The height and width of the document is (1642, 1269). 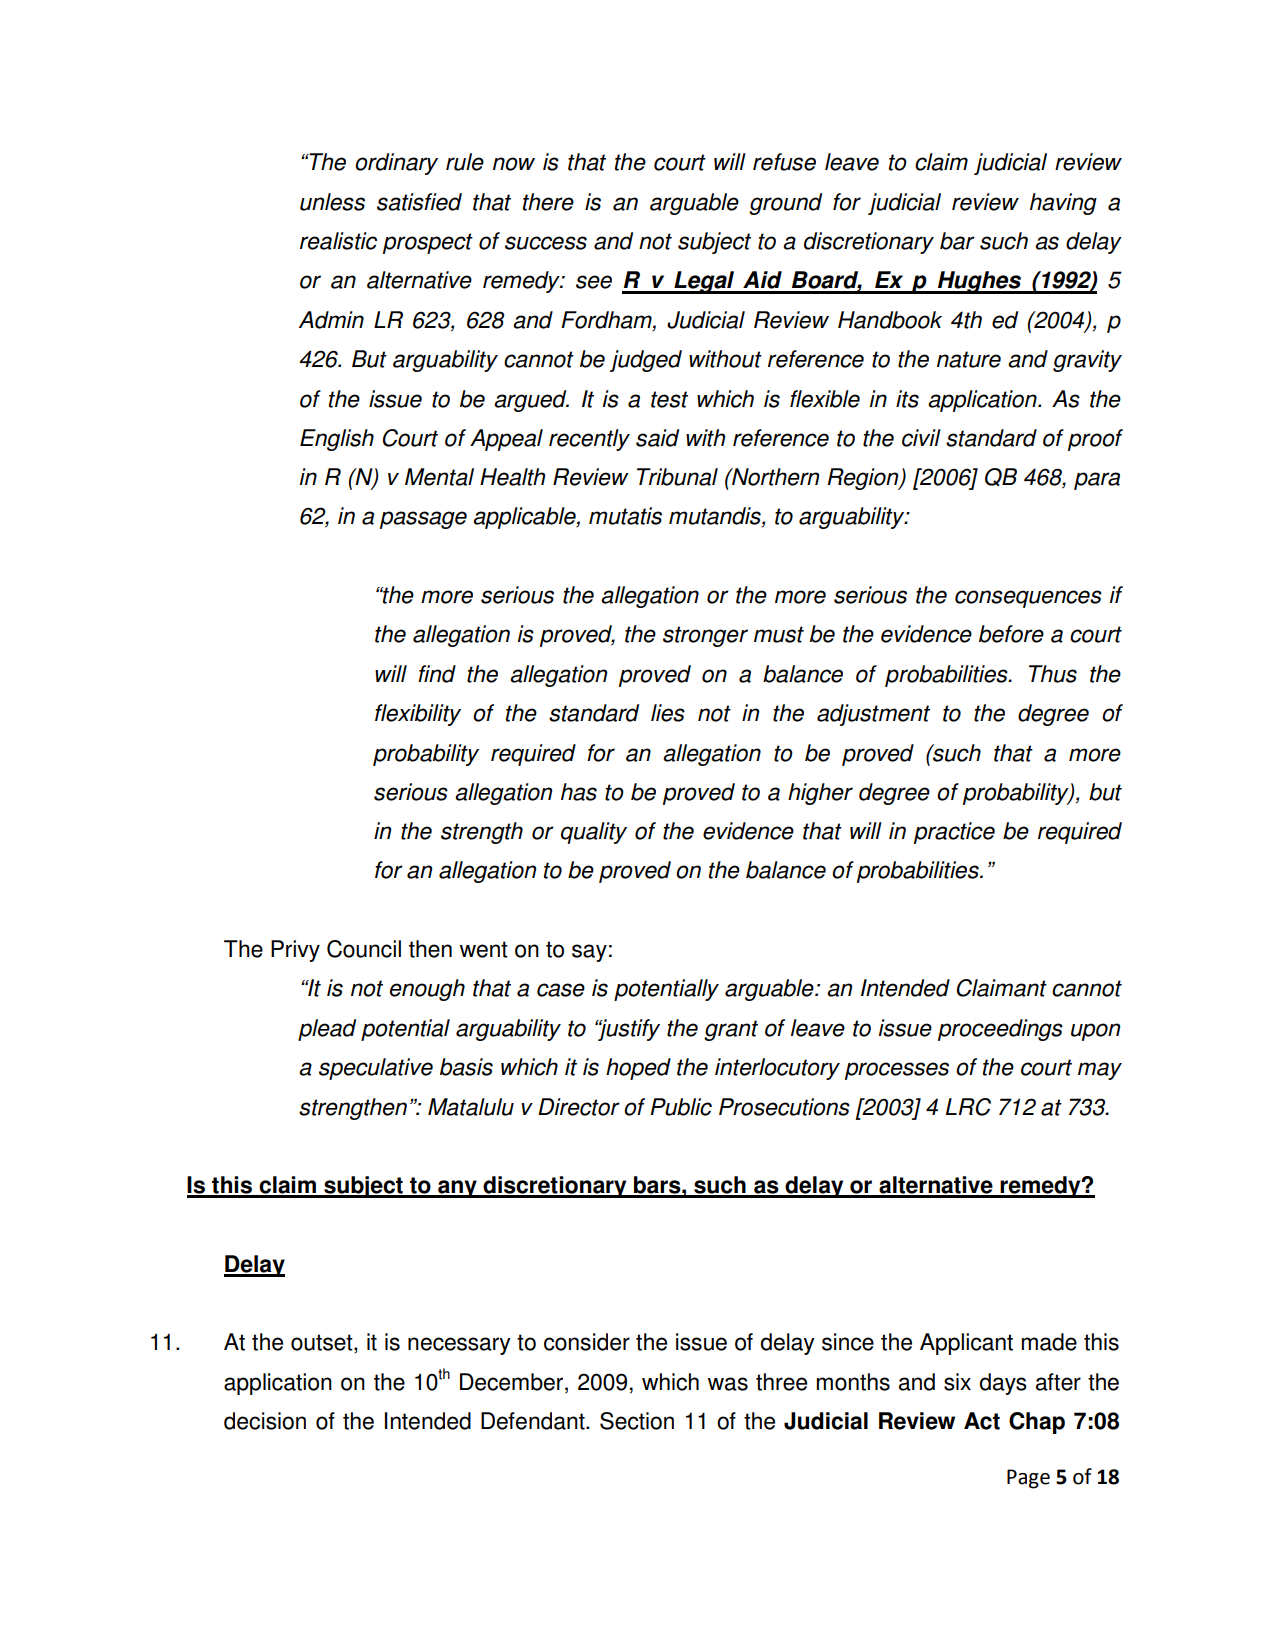 What do you see at coordinates (265, 1421) in the document?
I see `decision` at bounding box center [265, 1421].
